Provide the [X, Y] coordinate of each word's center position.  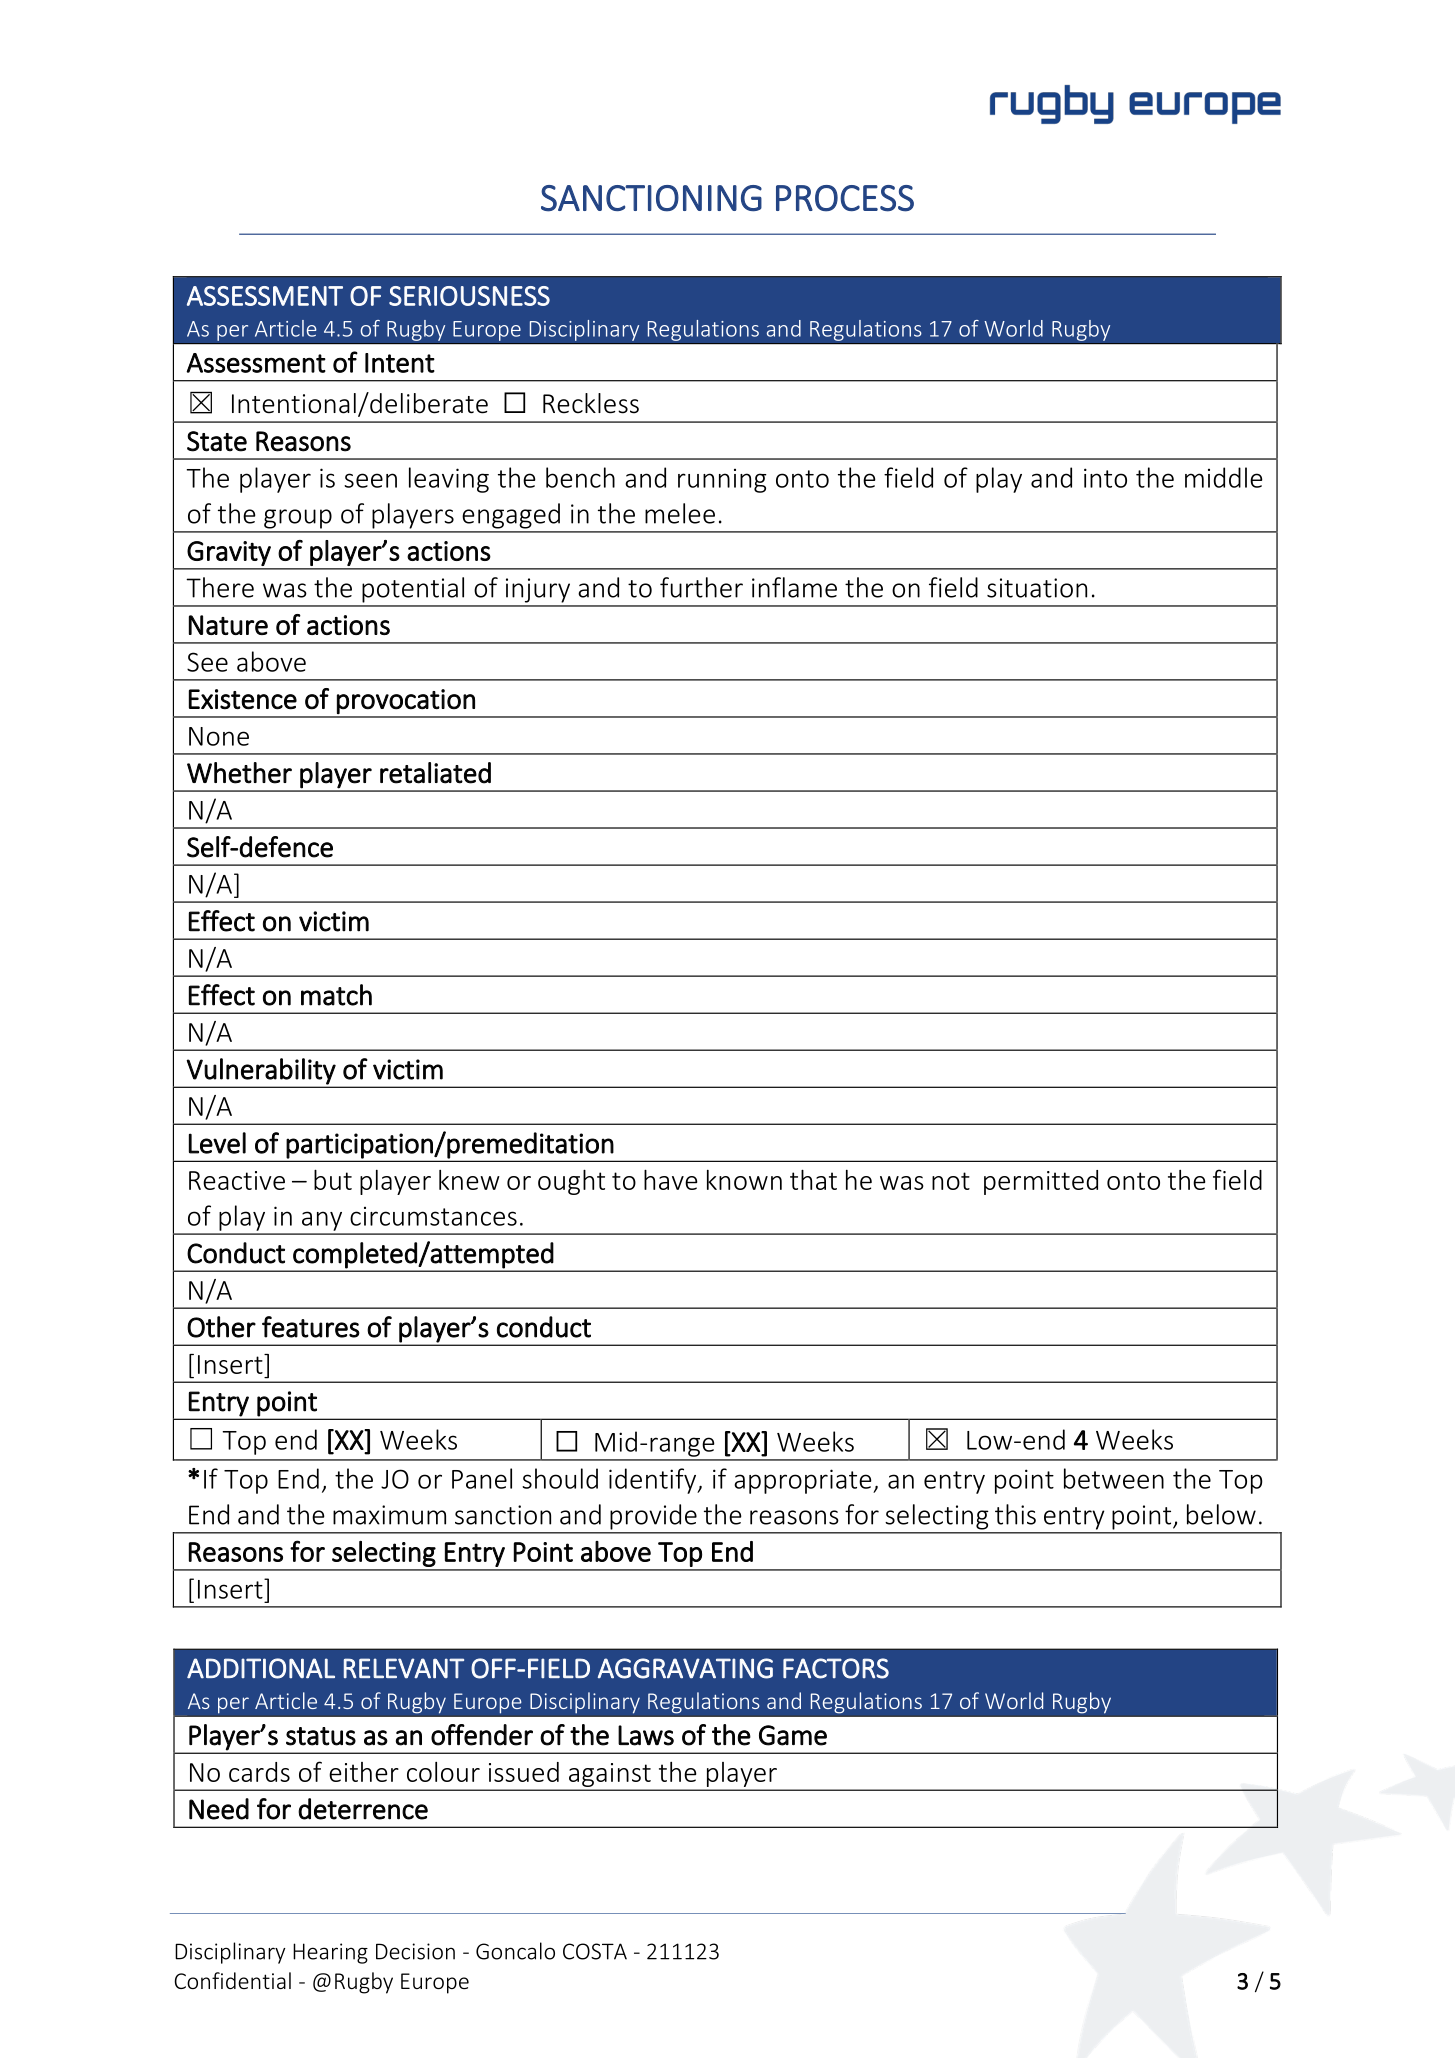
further [701, 587]
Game [793, 1735]
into [1105, 478]
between [1114, 1478]
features [311, 1327]
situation [1037, 588]
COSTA [595, 1951]
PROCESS [845, 198]
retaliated [435, 773]
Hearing [330, 1953]
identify [654, 1481]
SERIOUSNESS [469, 296]
